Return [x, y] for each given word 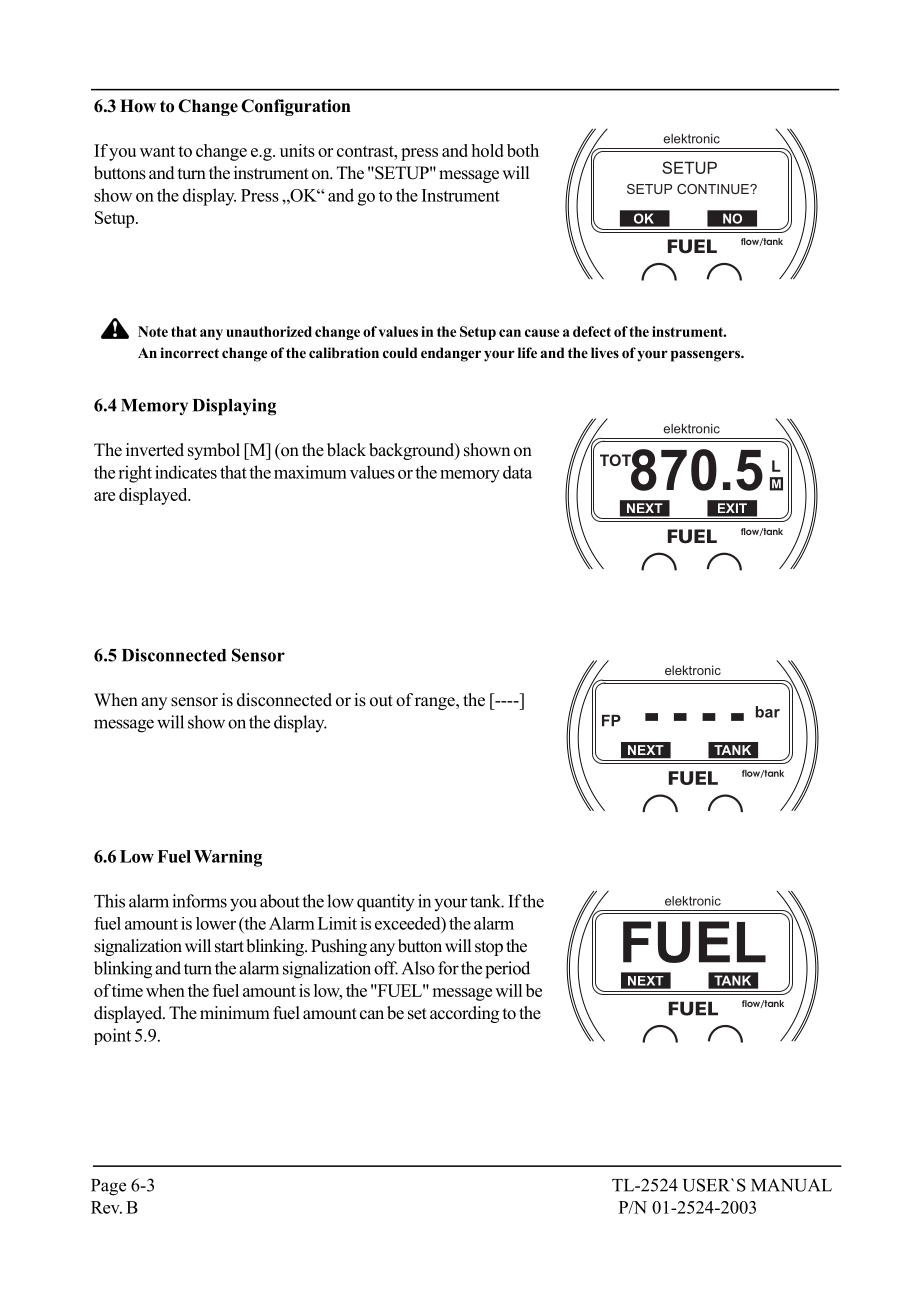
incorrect [189, 353]
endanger [451, 354]
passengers [706, 356]
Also [418, 968]
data [517, 472]
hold [488, 150]
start [229, 947]
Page [108, 1187]
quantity [386, 903]
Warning [228, 858]
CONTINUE [714, 189]
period [507, 970]
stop [489, 948]
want [157, 151]
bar [768, 712]
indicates [186, 472]
